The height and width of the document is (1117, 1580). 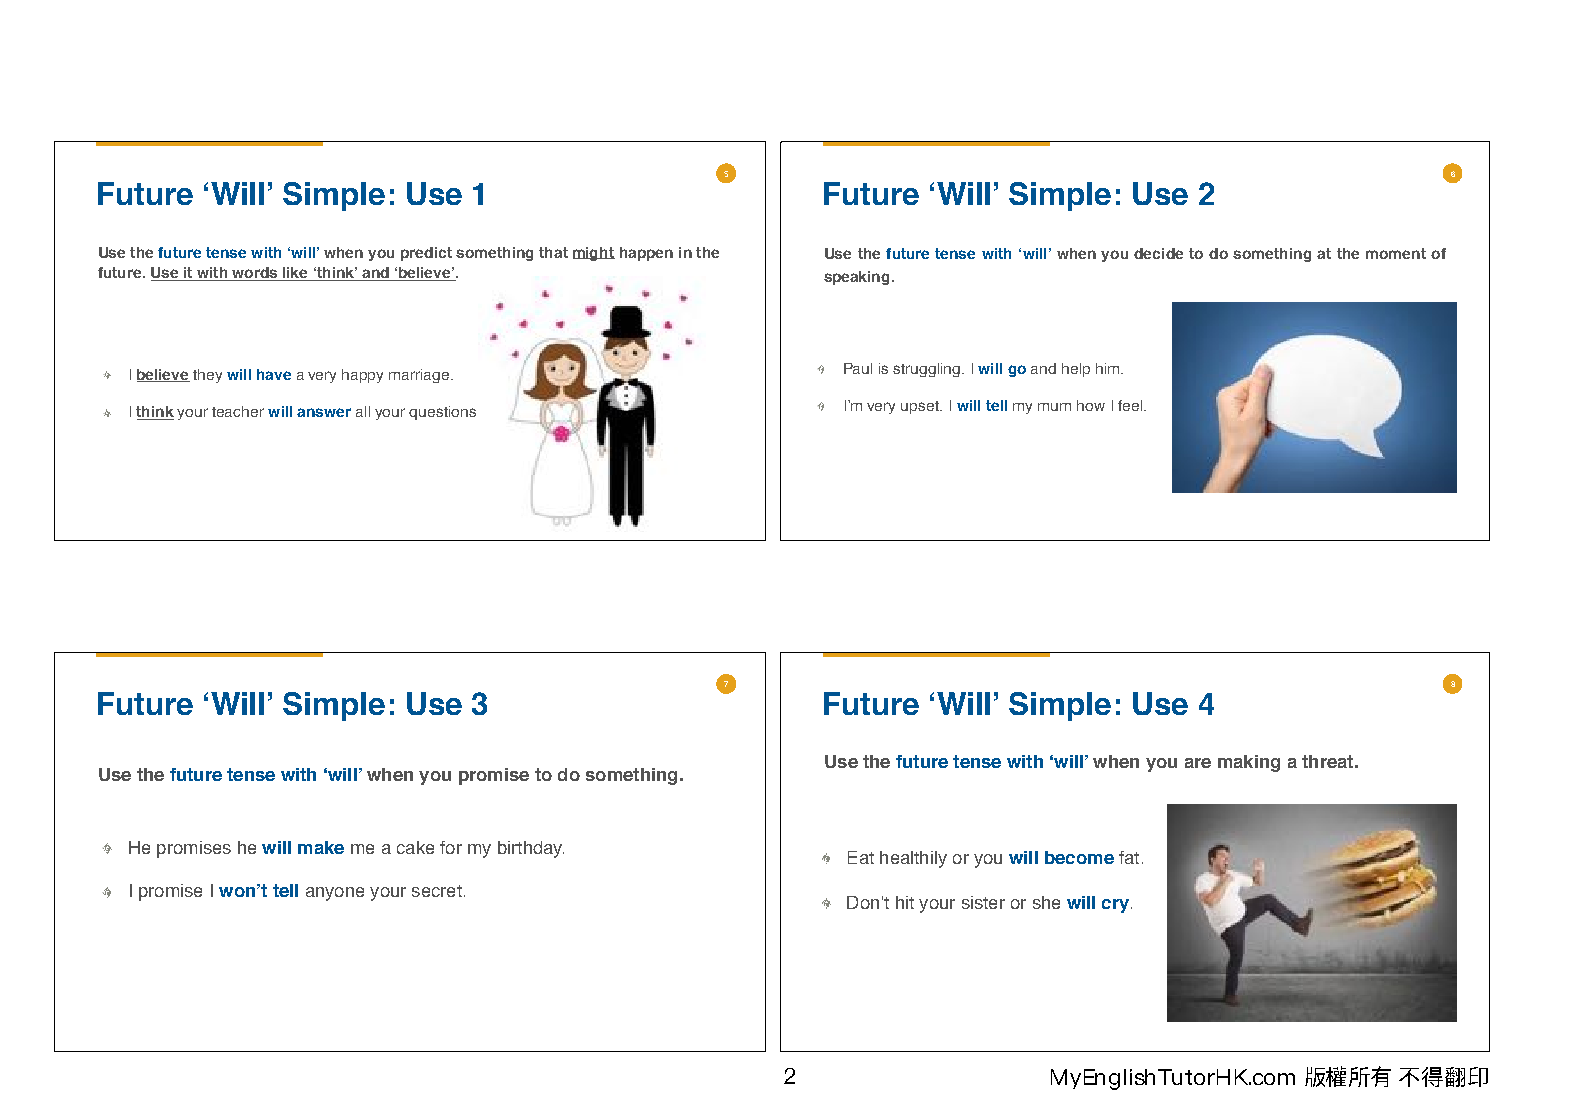 What do you see at coordinates (1115, 906) in the document?
I see `cry` at bounding box center [1115, 906].
